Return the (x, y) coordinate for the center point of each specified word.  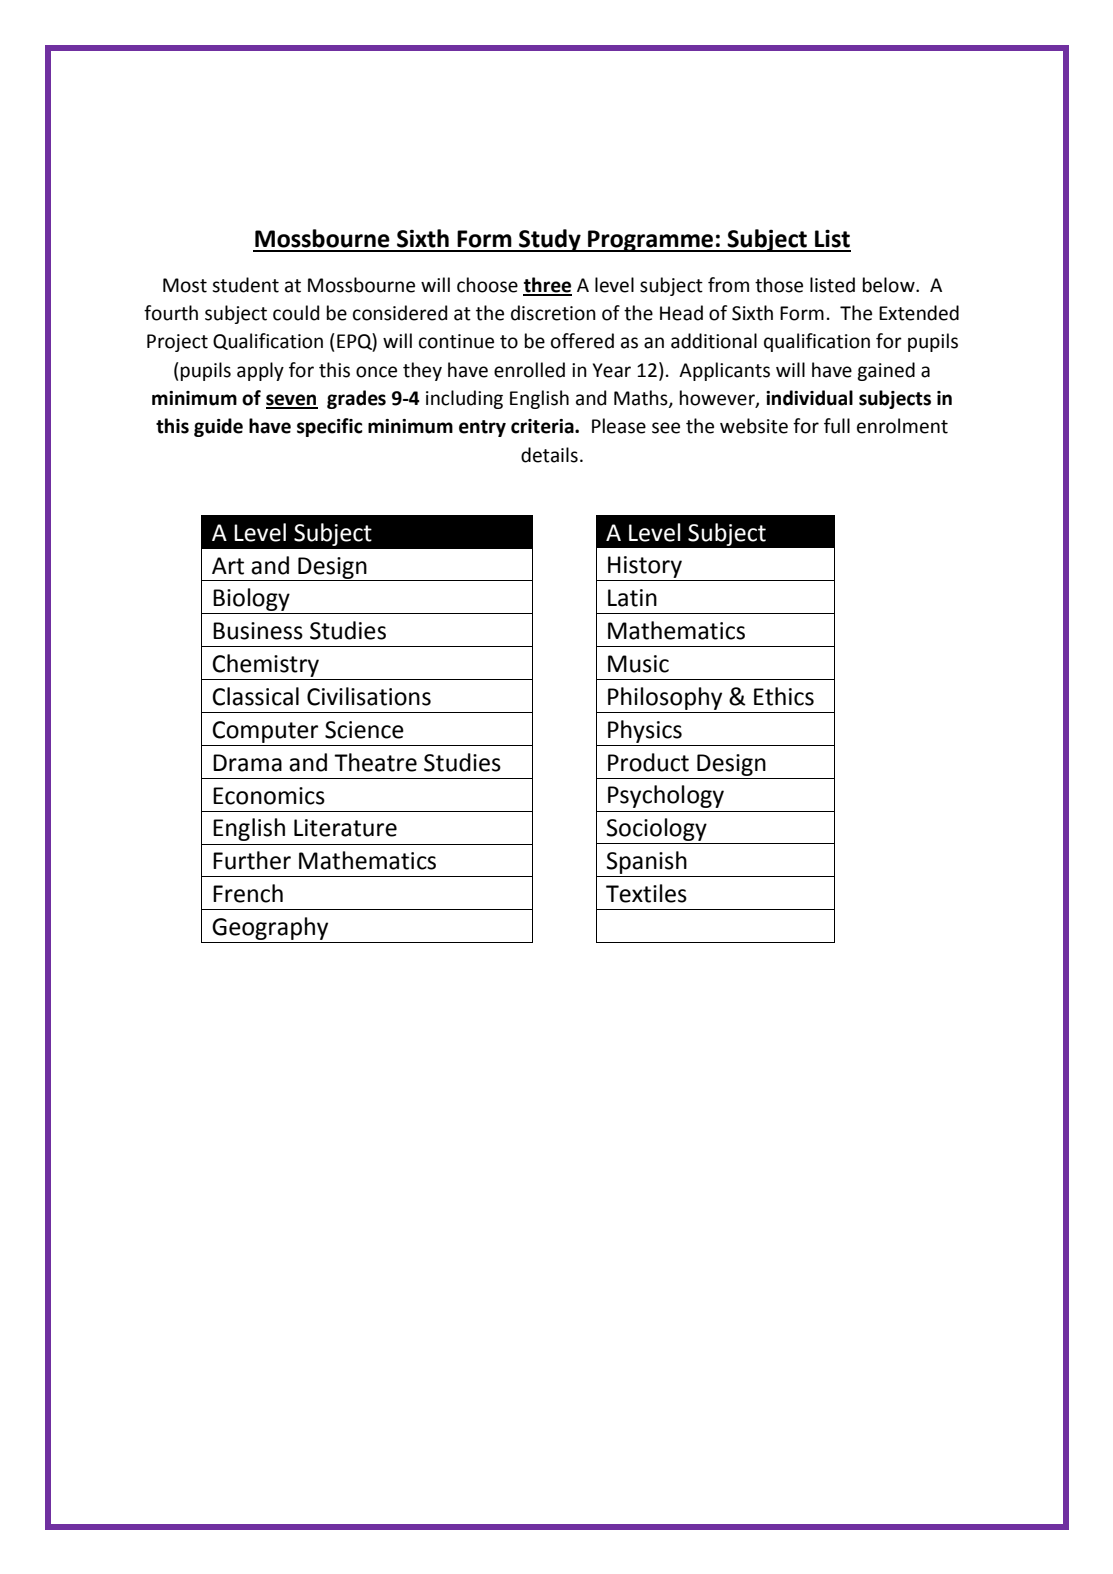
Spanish (647, 864)
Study (550, 240)
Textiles (646, 893)
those (779, 285)
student (245, 285)
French (248, 893)
